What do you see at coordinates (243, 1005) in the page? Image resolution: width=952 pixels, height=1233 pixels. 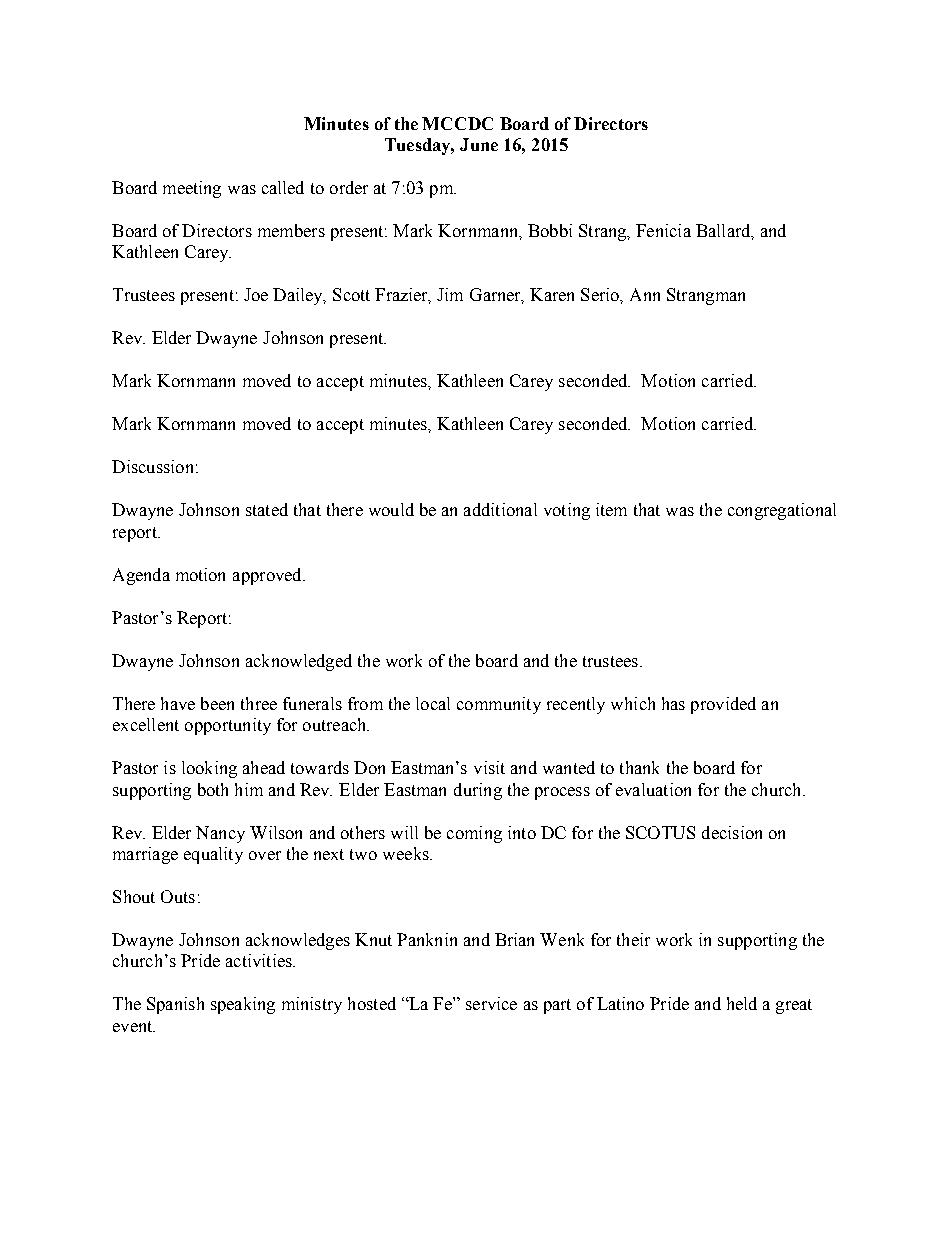 I see `speaking` at bounding box center [243, 1005].
